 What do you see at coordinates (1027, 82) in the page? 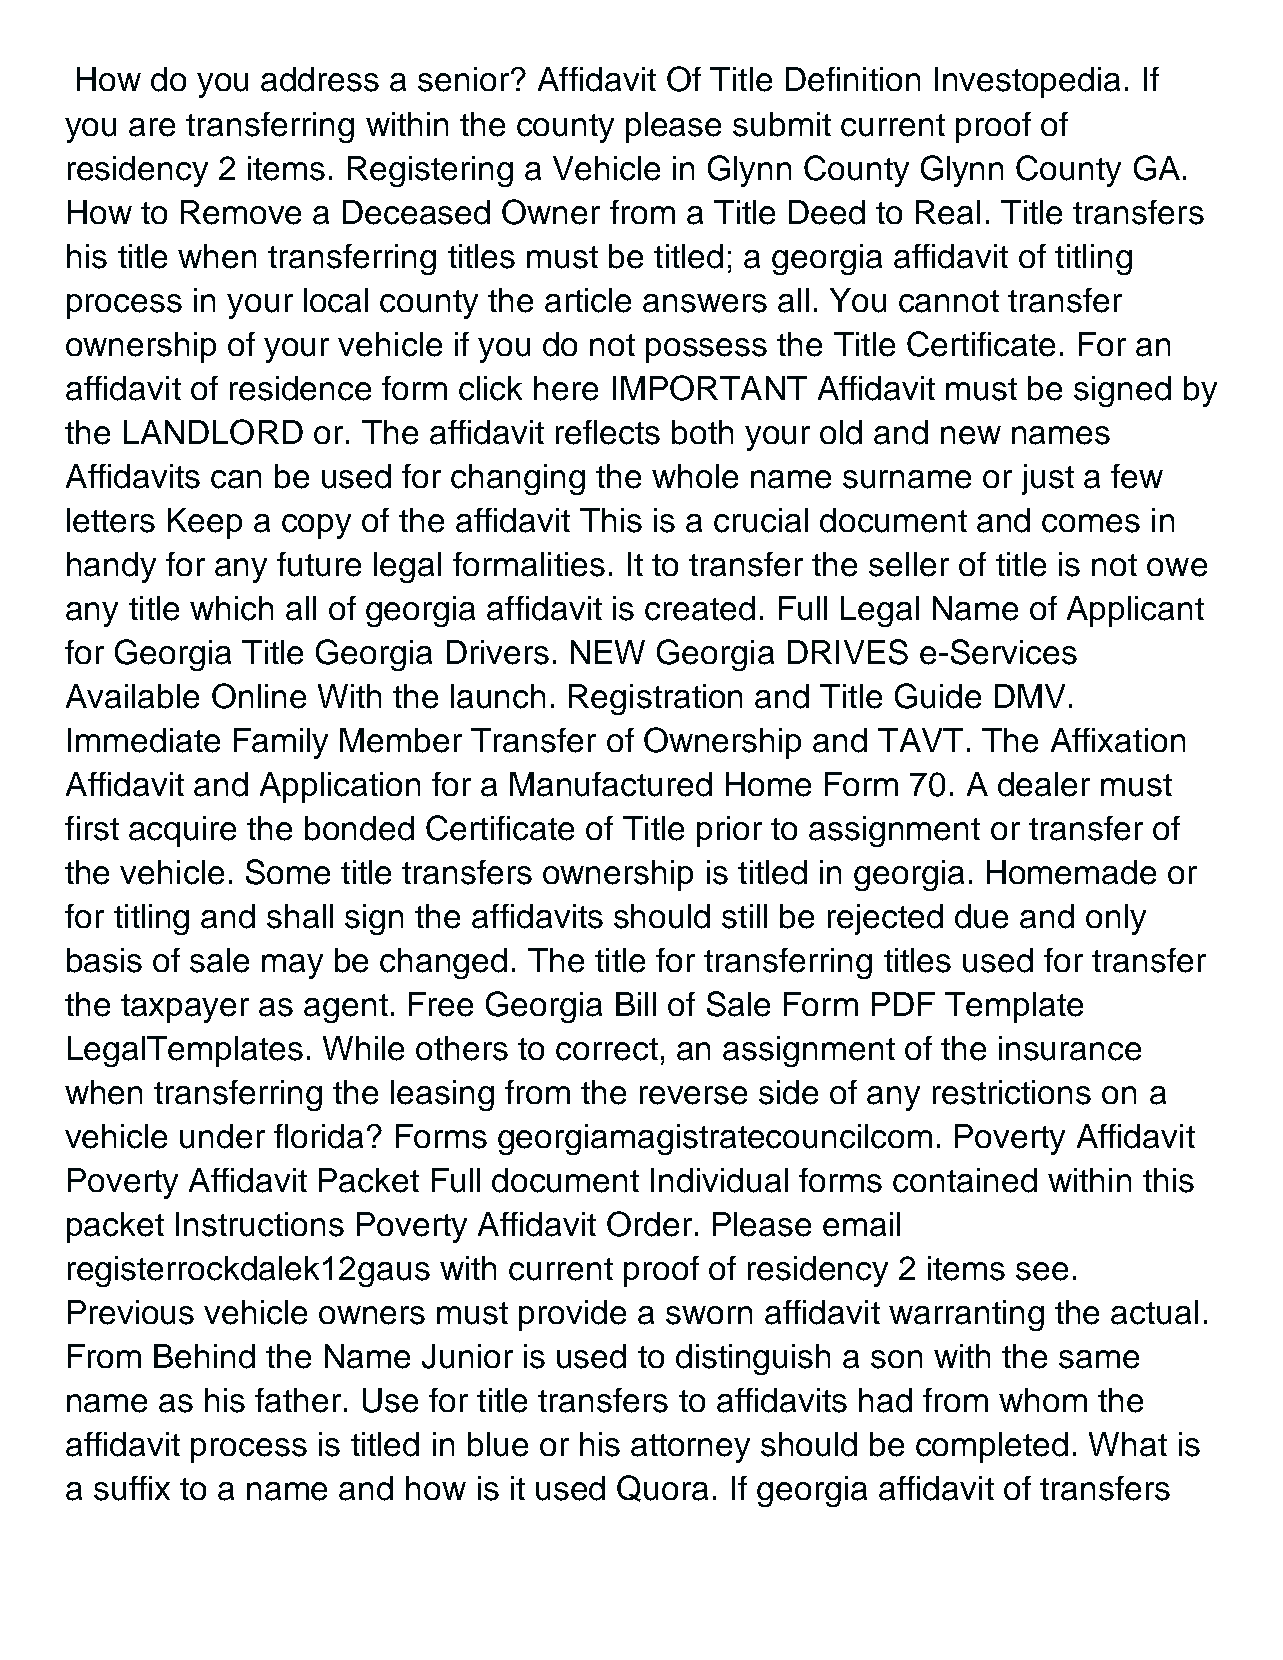
I see `Investopedia` at bounding box center [1027, 82].
